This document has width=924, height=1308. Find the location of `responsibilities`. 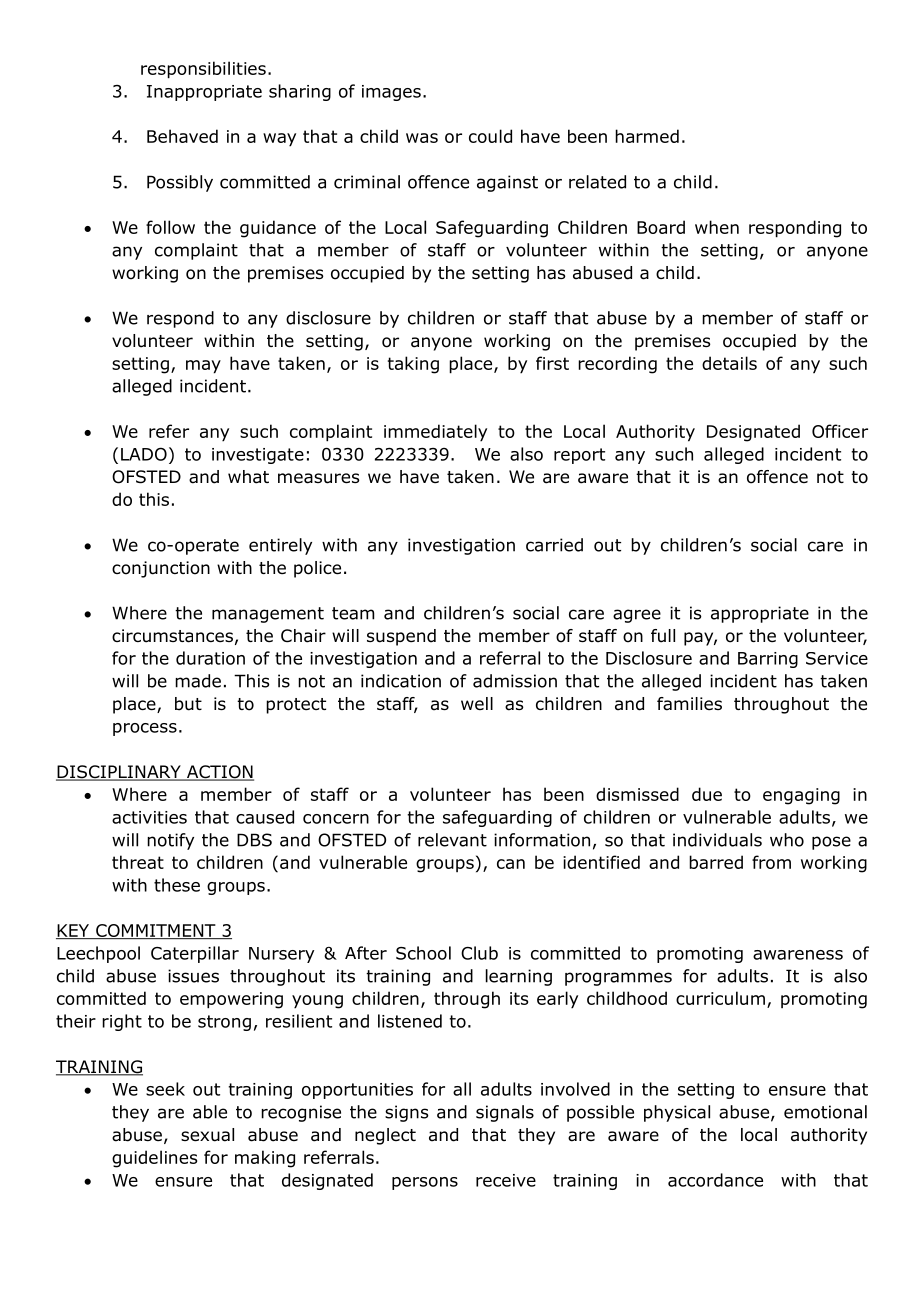

responsibilities is located at coordinates (203, 70).
